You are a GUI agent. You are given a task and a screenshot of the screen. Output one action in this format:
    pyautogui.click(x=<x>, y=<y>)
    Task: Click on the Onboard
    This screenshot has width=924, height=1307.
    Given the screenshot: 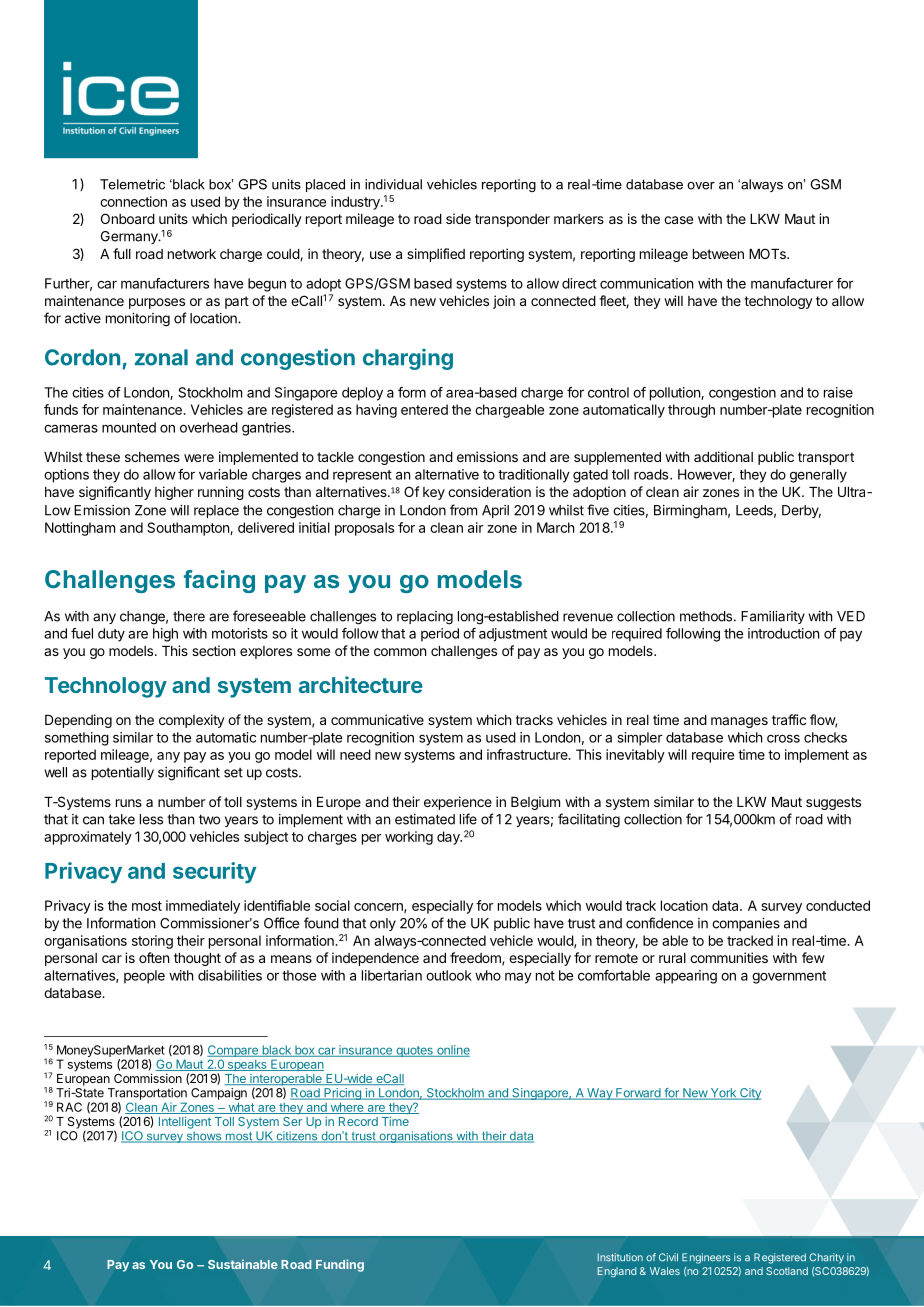 What is the action you would take?
    pyautogui.click(x=128, y=218)
